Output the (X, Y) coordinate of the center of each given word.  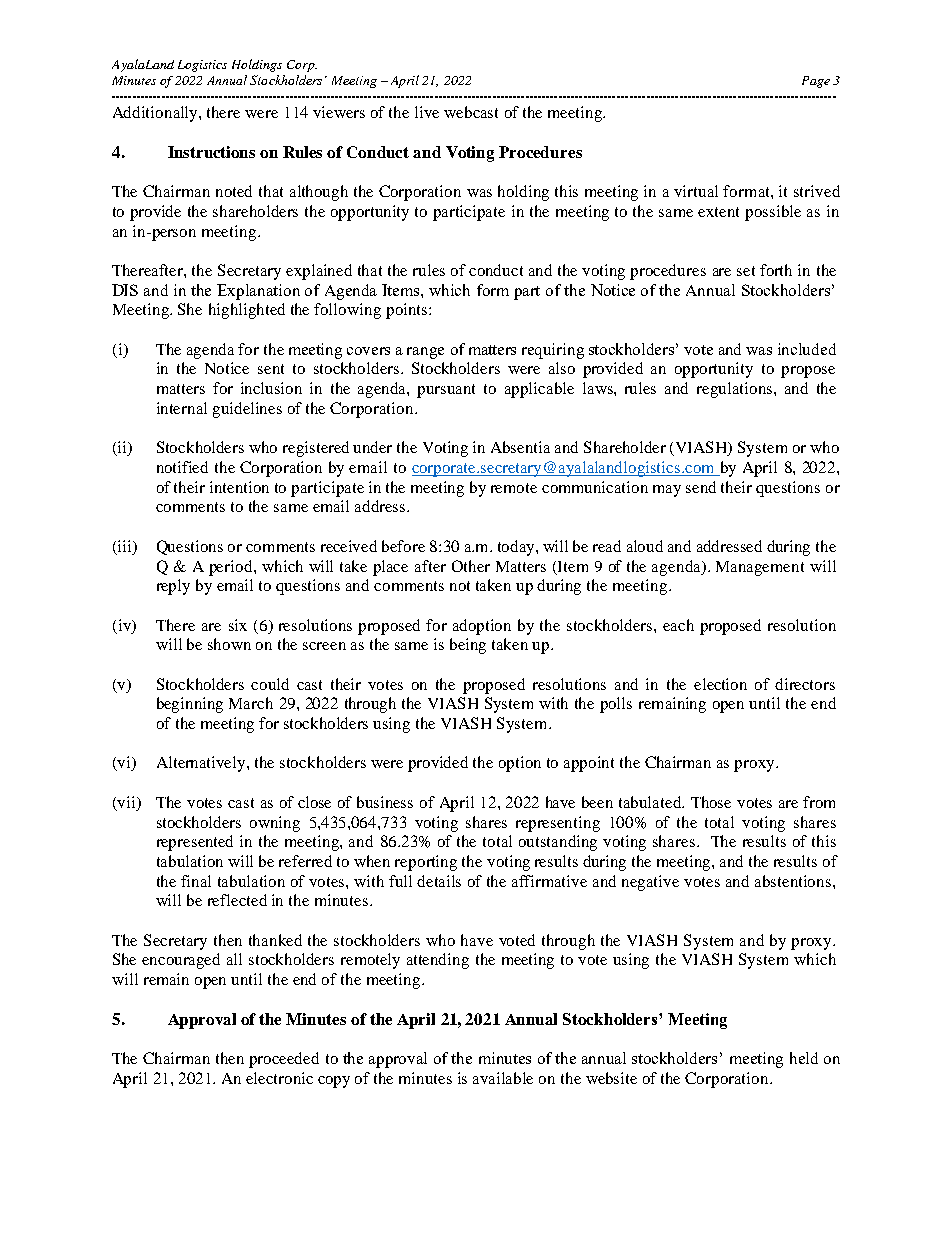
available (503, 1078)
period (232, 568)
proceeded (284, 1060)
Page (816, 82)
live (427, 112)
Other (471, 566)
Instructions (211, 152)
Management (760, 568)
